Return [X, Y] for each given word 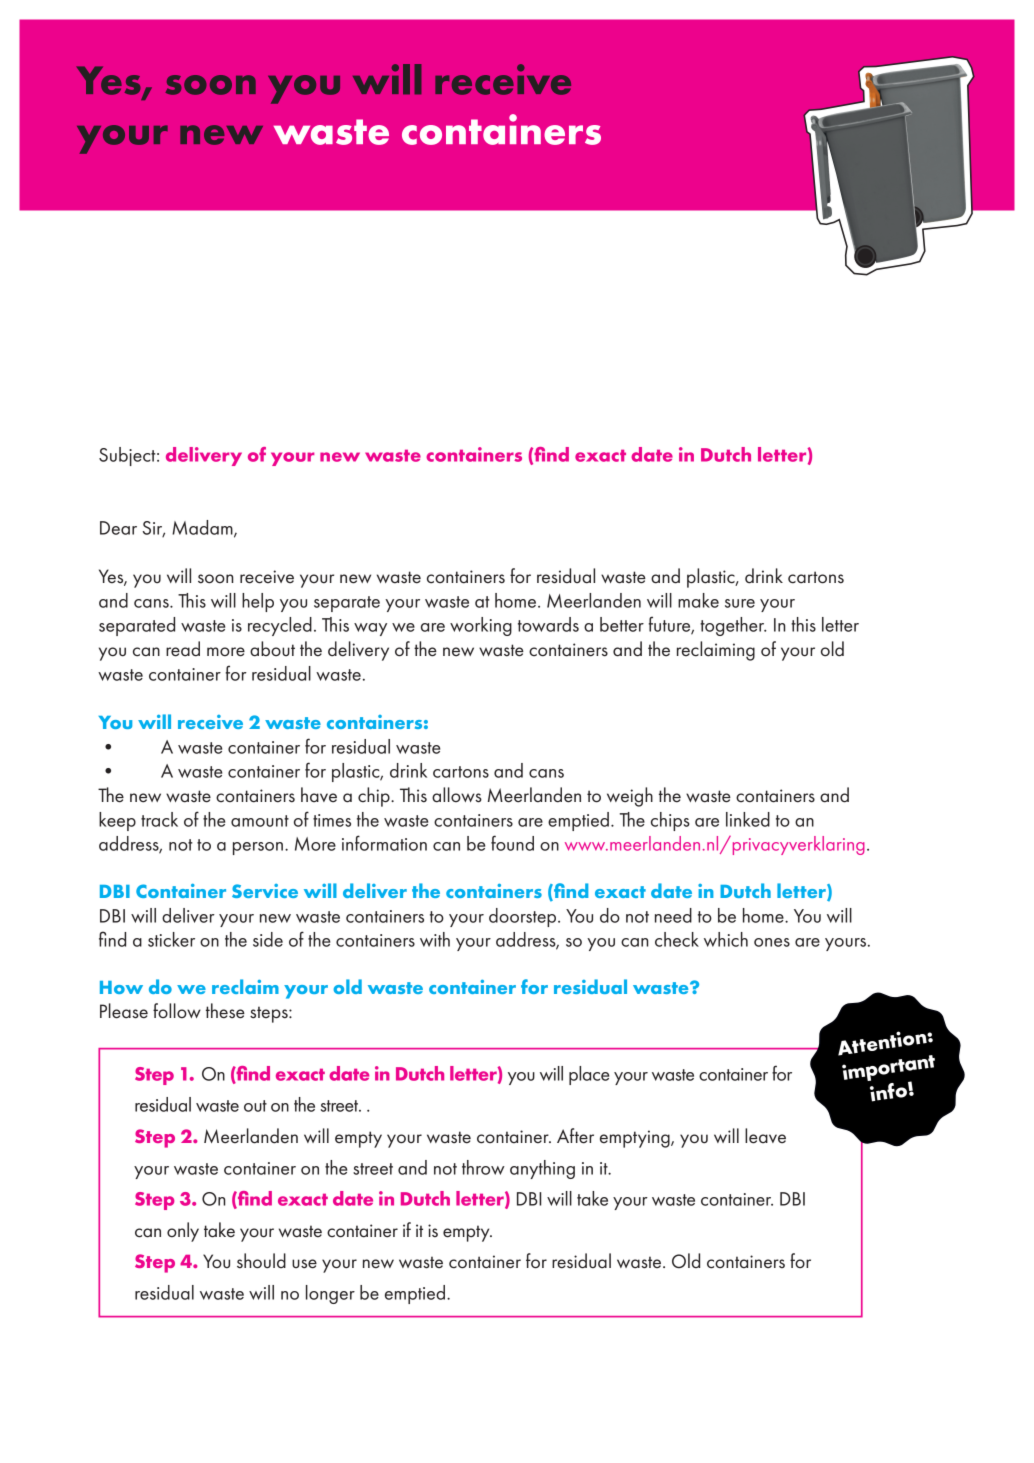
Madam [203, 528]
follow [177, 1011]
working [481, 626]
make [698, 600]
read [183, 649]
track [159, 819]
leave [765, 1136]
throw [483, 1167]
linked [748, 819]
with [435, 939]
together [733, 626]
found [512, 843]
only [183, 1232]
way [370, 629]
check [677, 939]
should [261, 1261]
